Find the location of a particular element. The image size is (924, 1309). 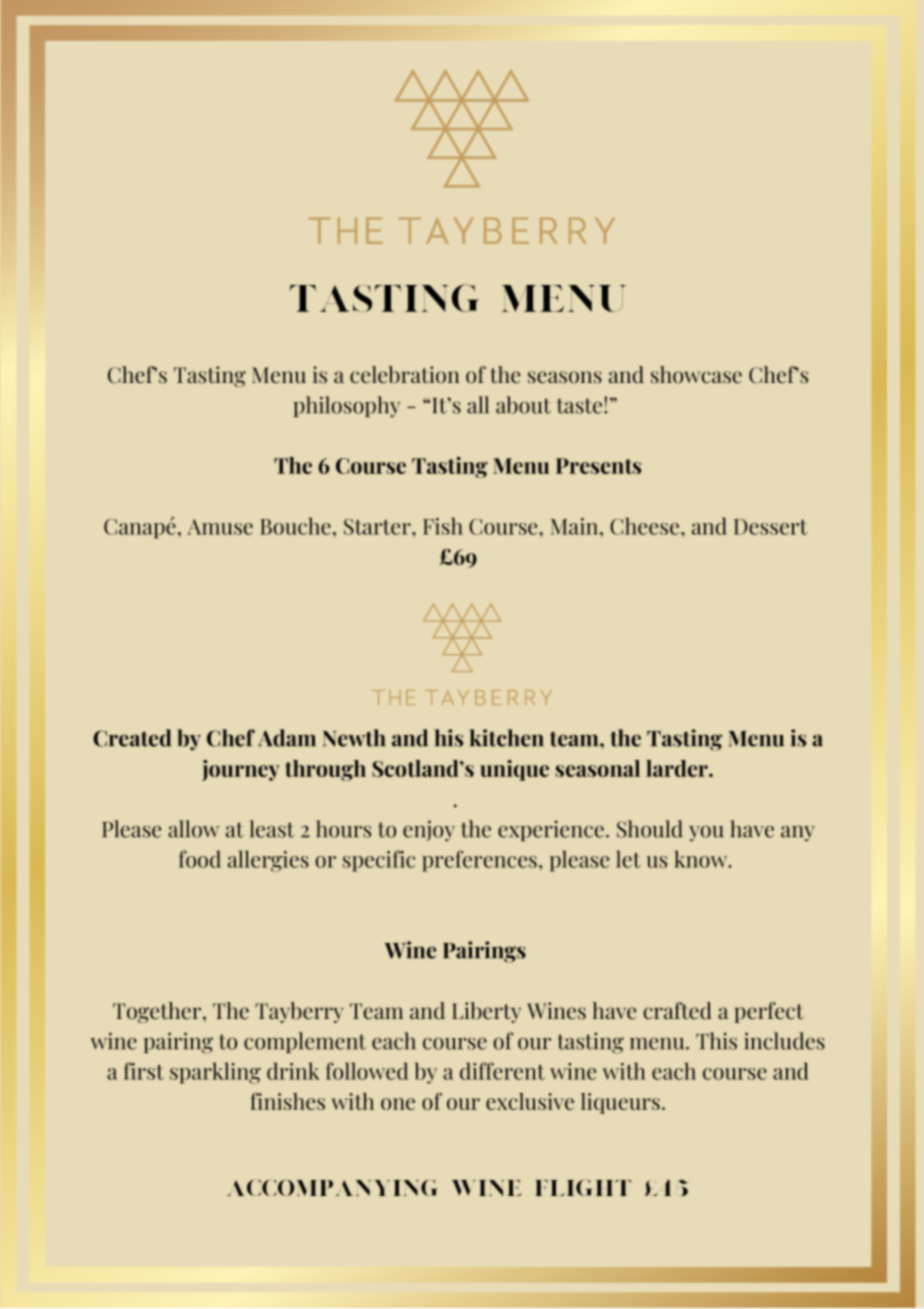

showcase is located at coordinates (696, 375).
